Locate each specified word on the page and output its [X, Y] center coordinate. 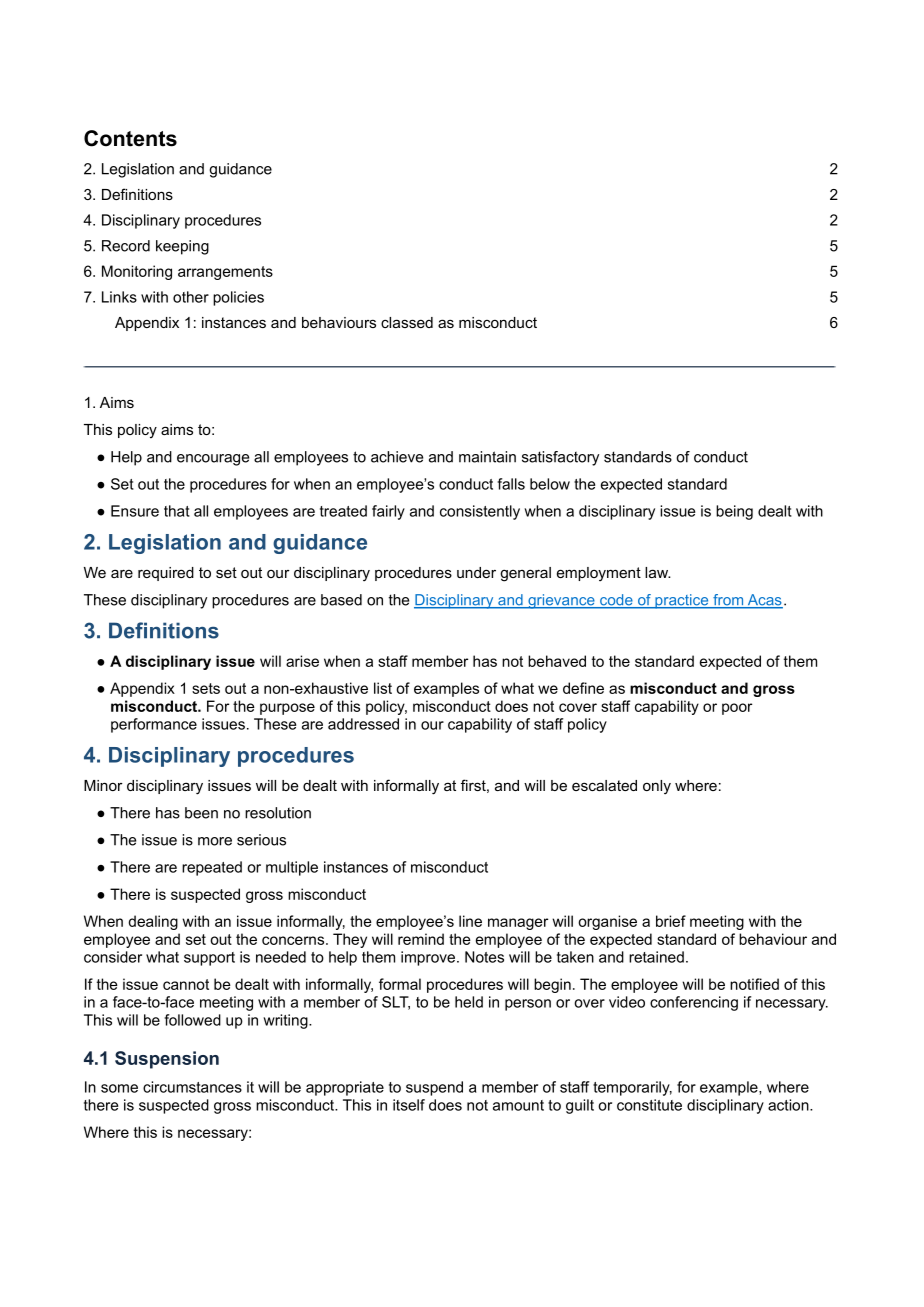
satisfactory [560, 458]
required [166, 574]
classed [407, 322]
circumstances [192, 1087]
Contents [130, 138]
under [476, 572]
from [728, 601]
